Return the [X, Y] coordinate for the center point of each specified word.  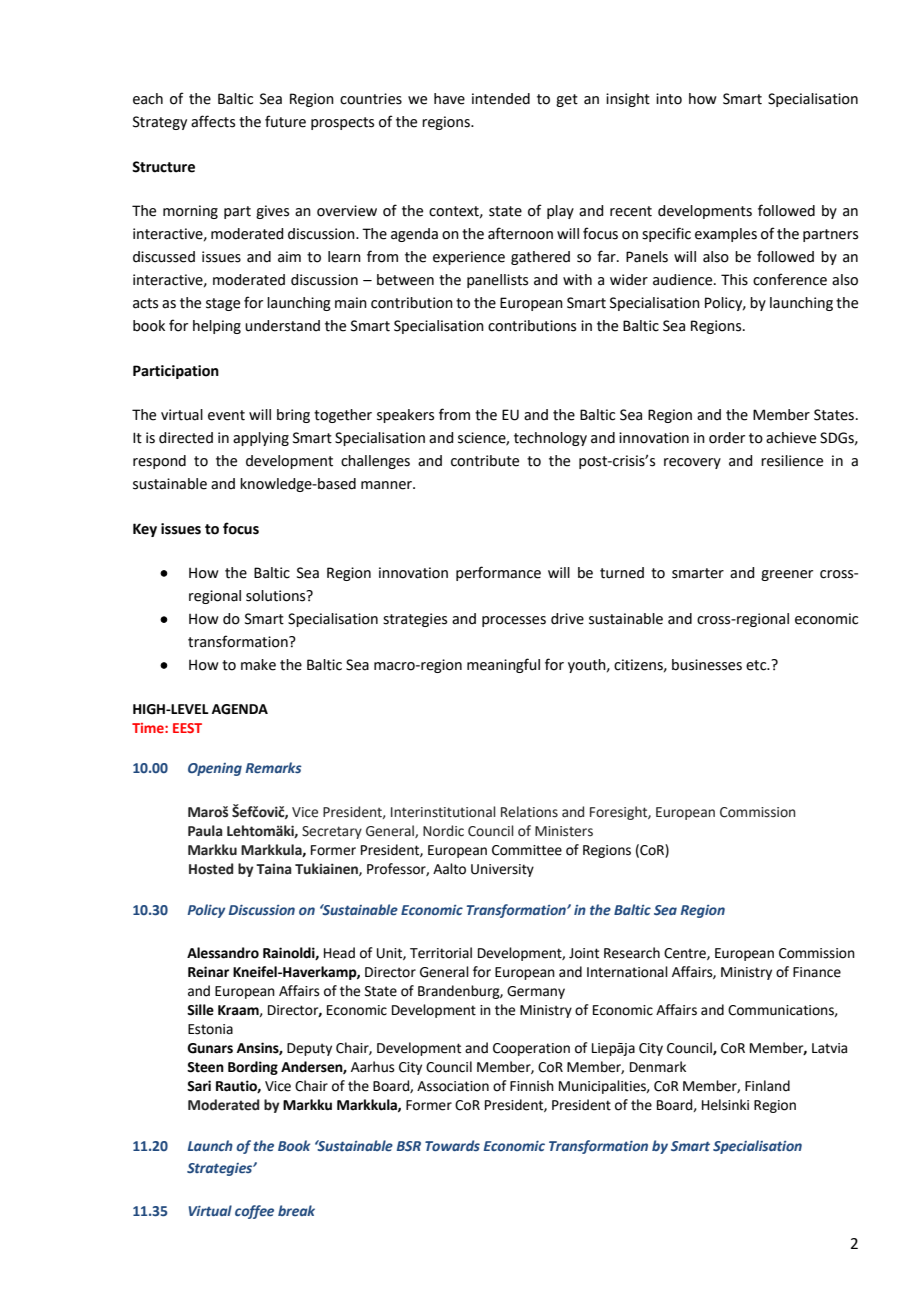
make [258, 665]
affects [213, 121]
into [669, 99]
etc [757, 665]
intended [501, 99]
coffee [254, 1212]
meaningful [503, 665]
